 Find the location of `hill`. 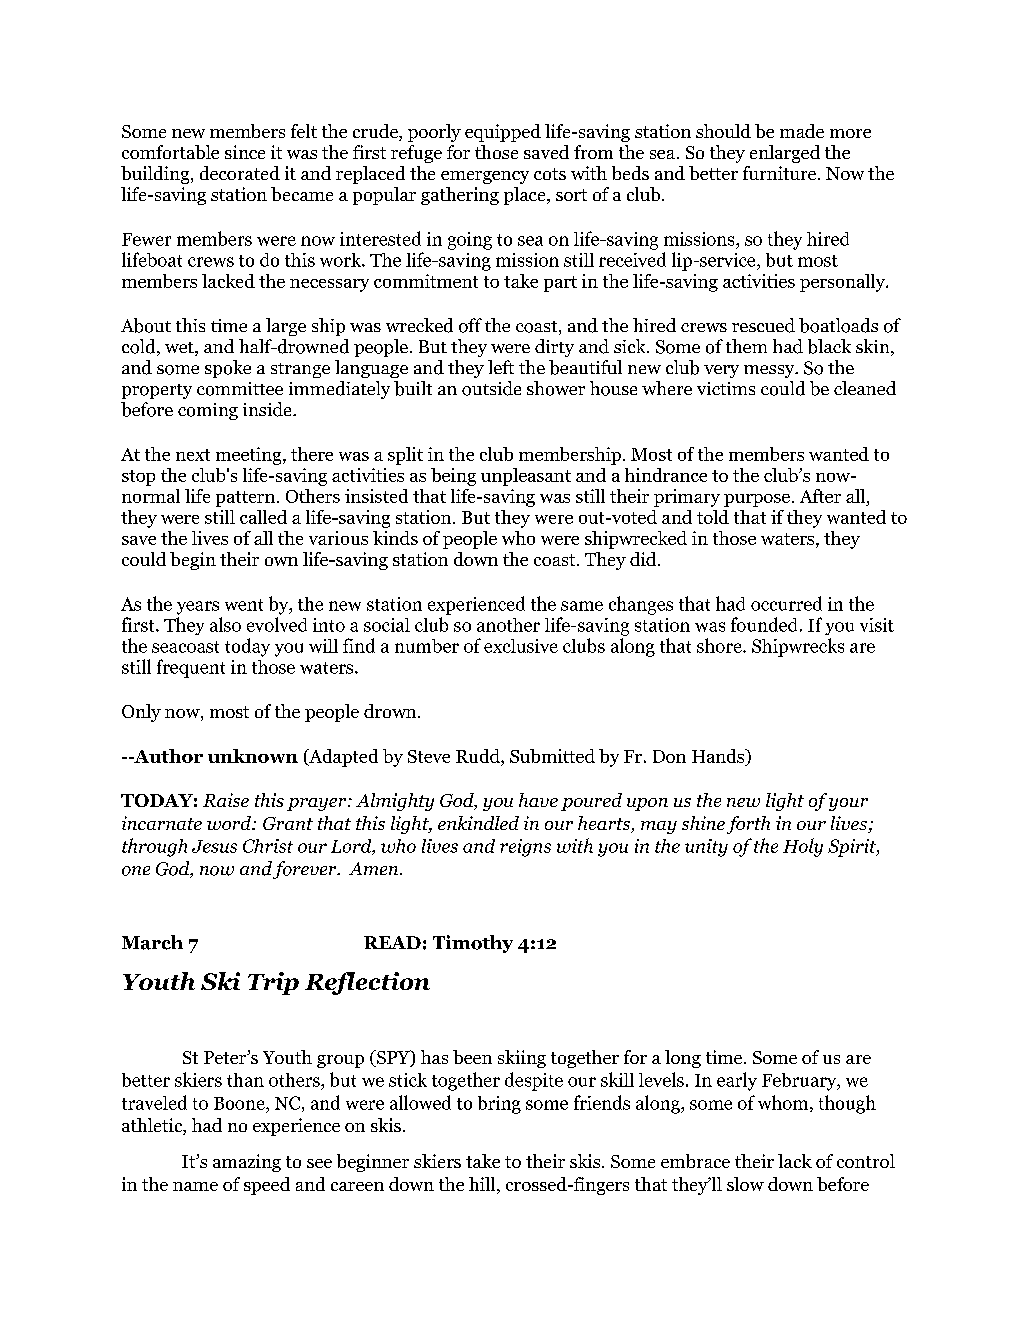

hill is located at coordinates (483, 1184).
